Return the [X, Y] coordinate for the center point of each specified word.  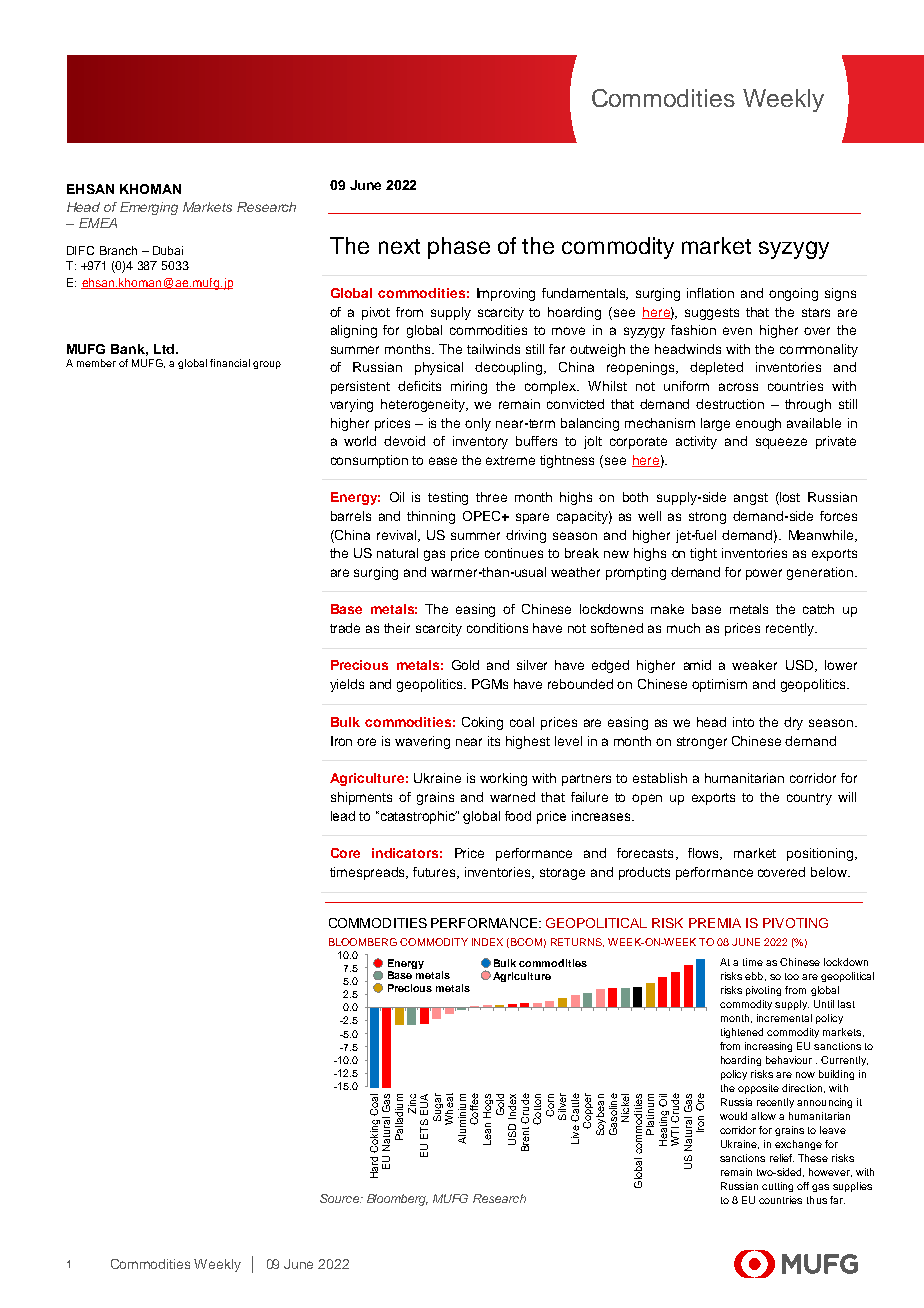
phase [459, 248]
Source [340, 1198]
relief [782, 1158]
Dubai [168, 250]
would [733, 1116]
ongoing [793, 294]
